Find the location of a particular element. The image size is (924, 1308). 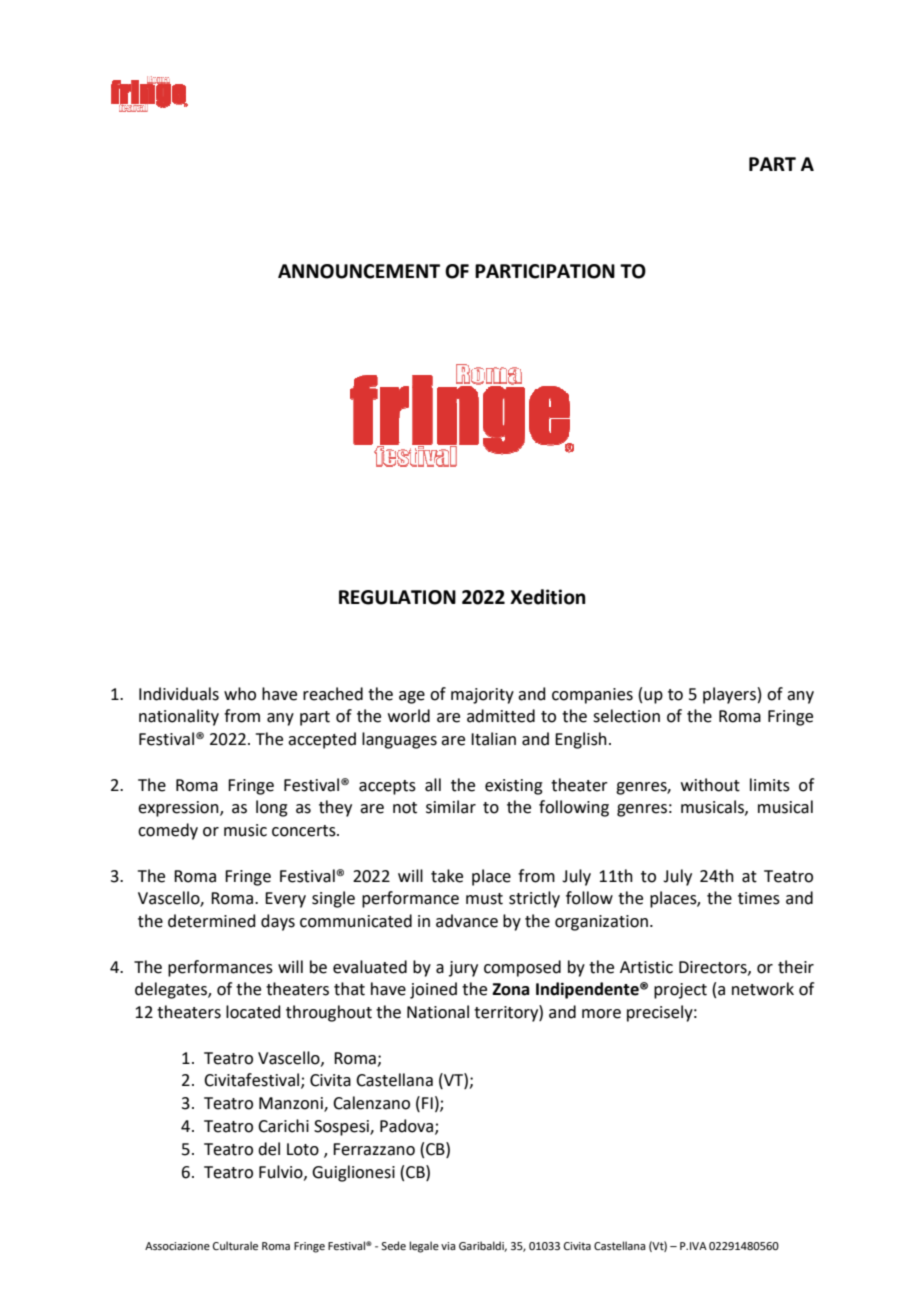

located is located at coordinates (253, 1012).
